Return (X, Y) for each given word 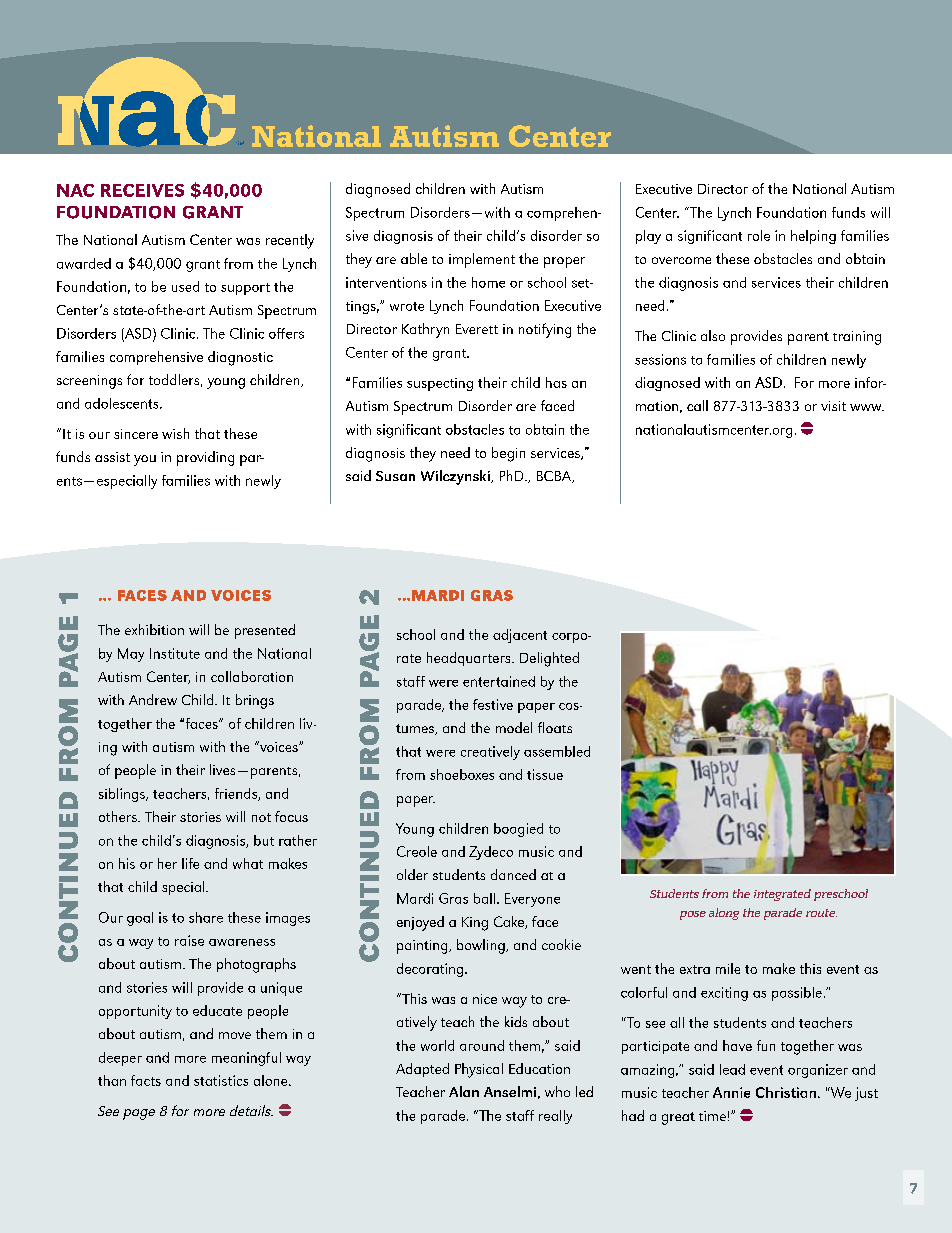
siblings (123, 795)
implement (482, 260)
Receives (142, 190)
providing (205, 458)
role (759, 235)
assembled (557, 751)
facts (146, 1080)
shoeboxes (462, 774)
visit (833, 406)
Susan (395, 476)
